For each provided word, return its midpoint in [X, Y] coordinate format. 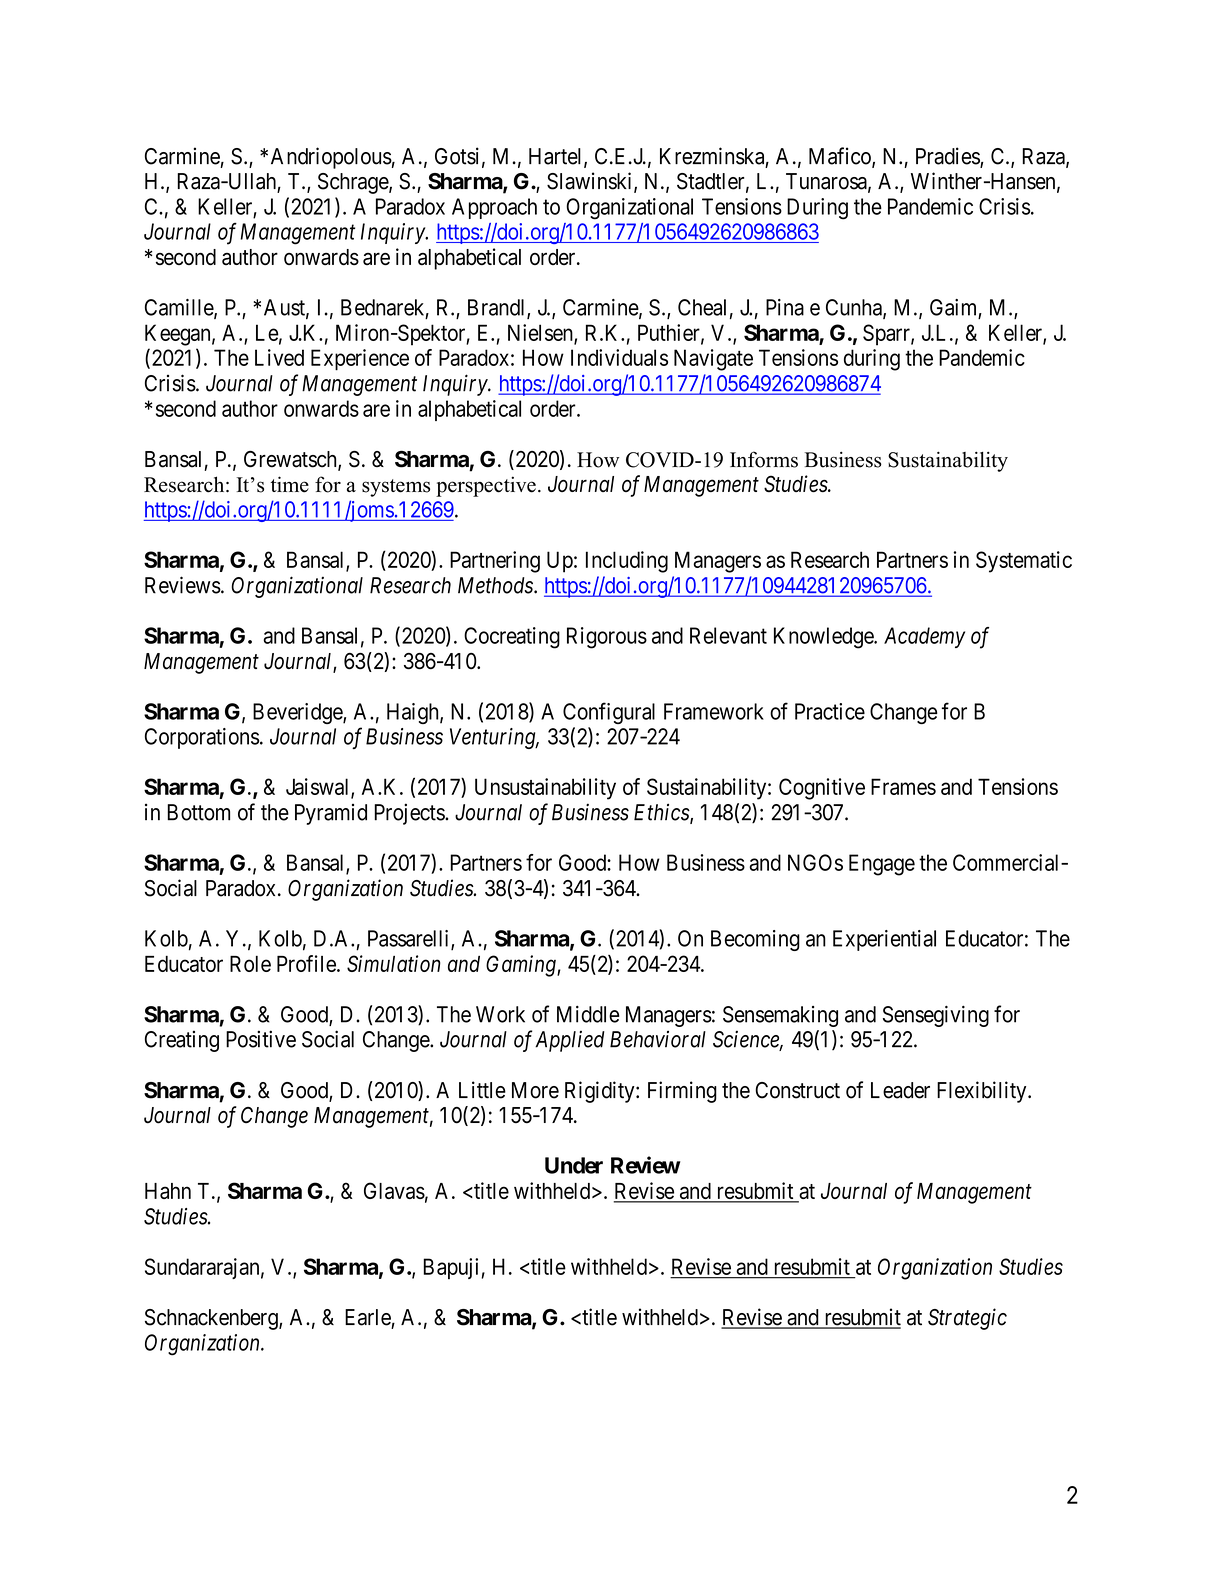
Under [574, 1165]
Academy [924, 637]
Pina [785, 307]
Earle [368, 1317]
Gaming [522, 966]
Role [250, 964]
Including [627, 562]
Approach [494, 208]
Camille [180, 308]
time [290, 484]
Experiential [884, 940]
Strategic [967, 1319]
